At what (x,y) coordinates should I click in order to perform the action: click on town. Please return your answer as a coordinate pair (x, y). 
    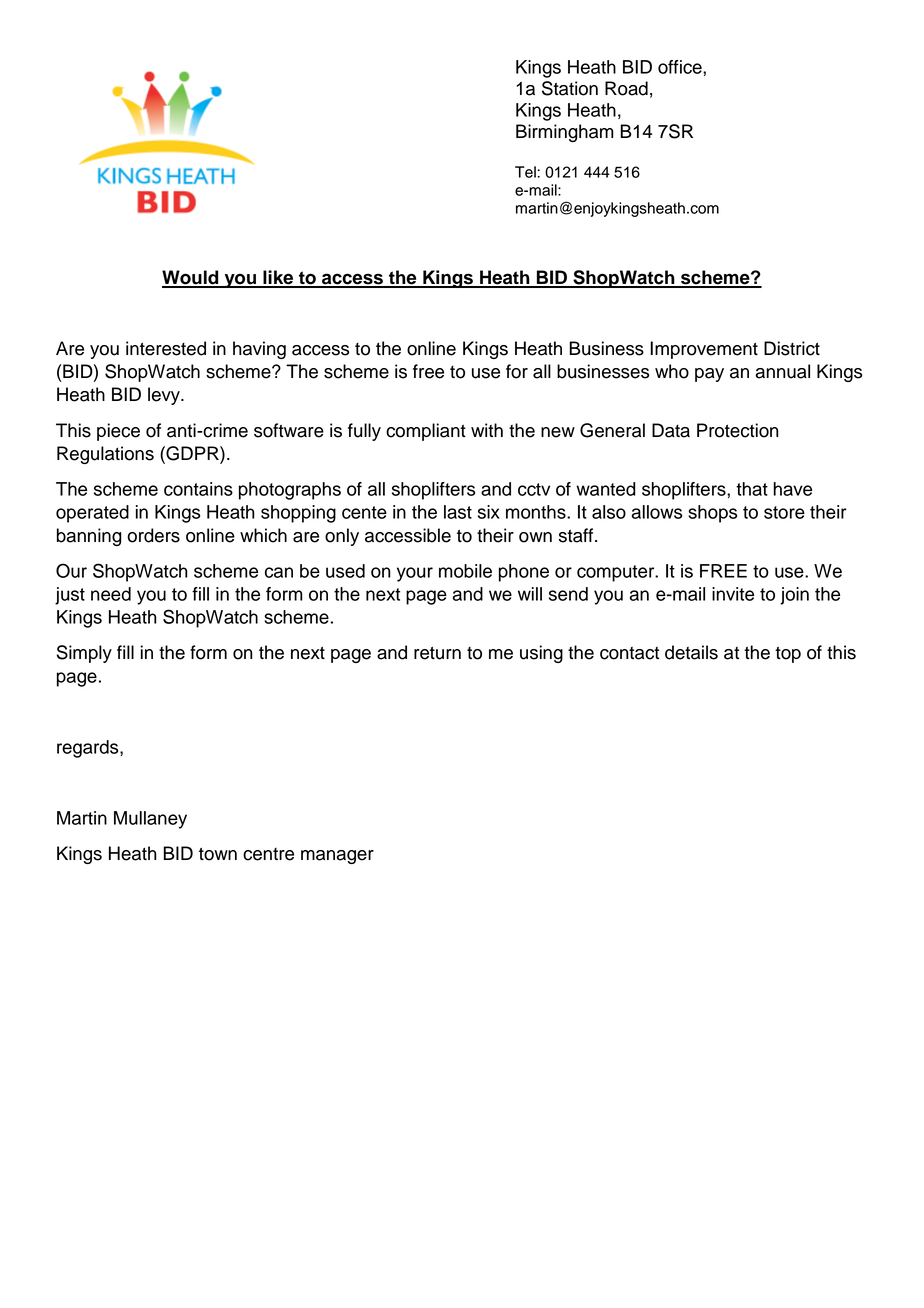
    Looking at the image, I should click on (218, 854).
